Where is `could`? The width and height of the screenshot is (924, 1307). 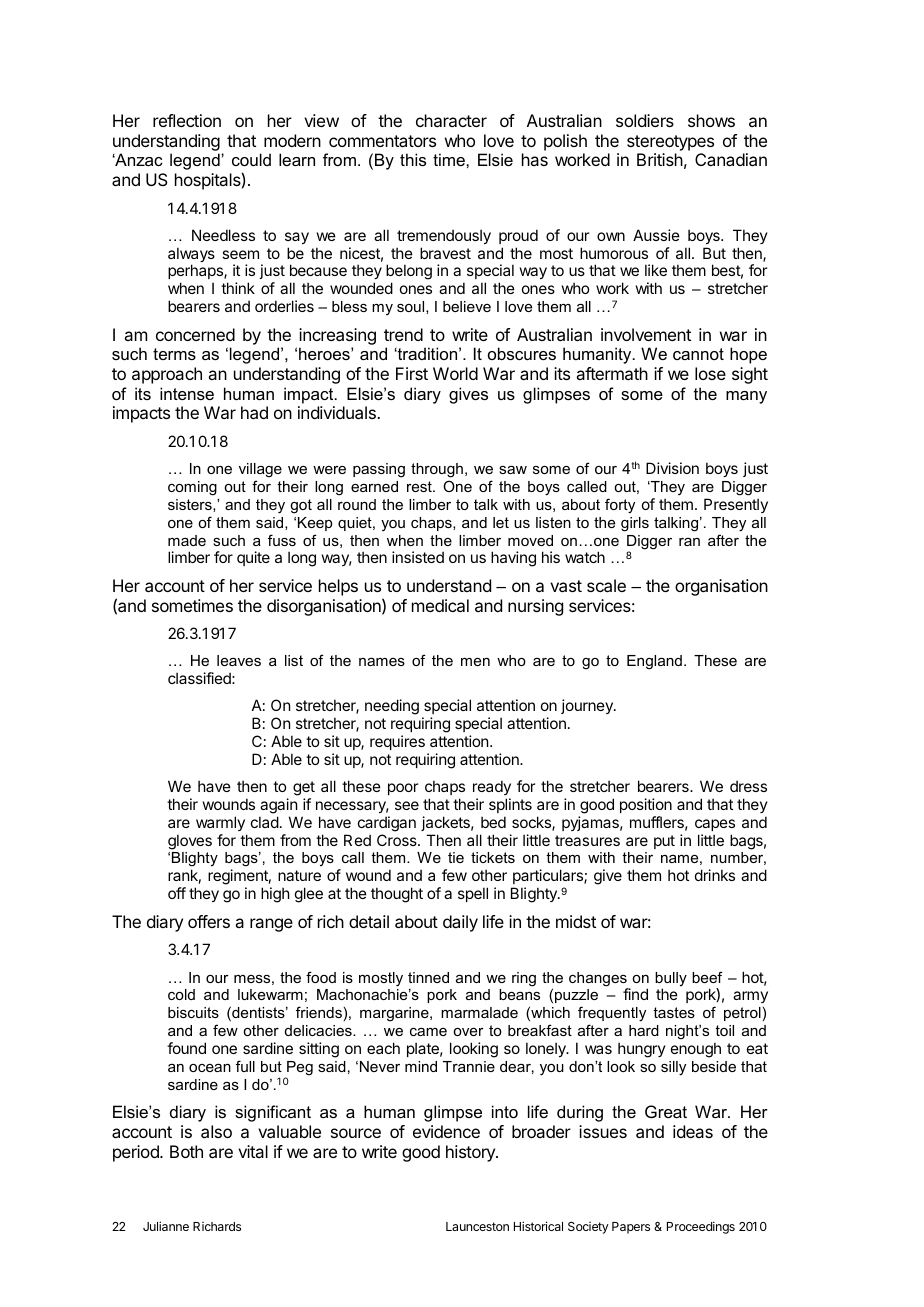 could is located at coordinates (251, 159).
